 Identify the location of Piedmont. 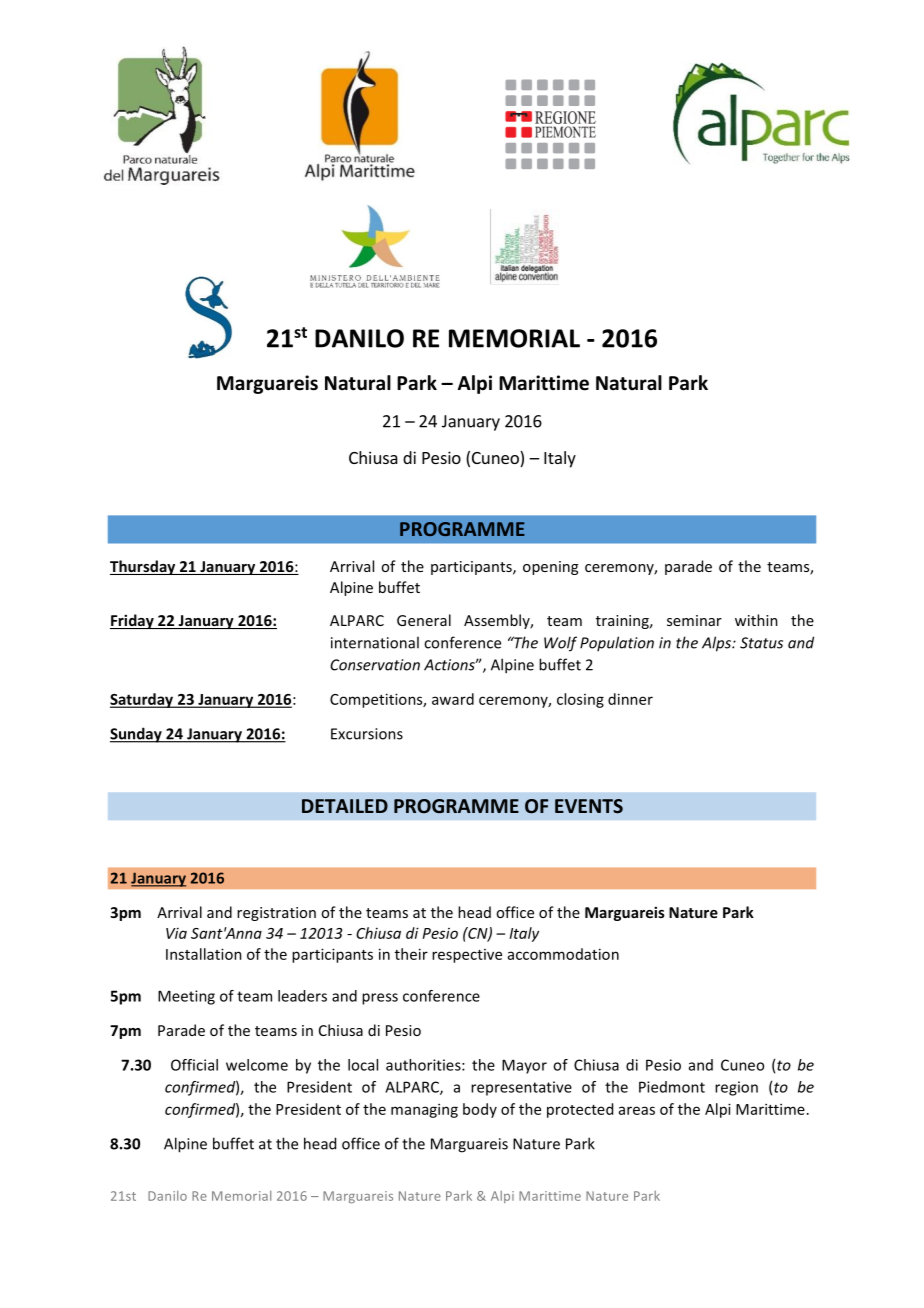
(672, 1087).
